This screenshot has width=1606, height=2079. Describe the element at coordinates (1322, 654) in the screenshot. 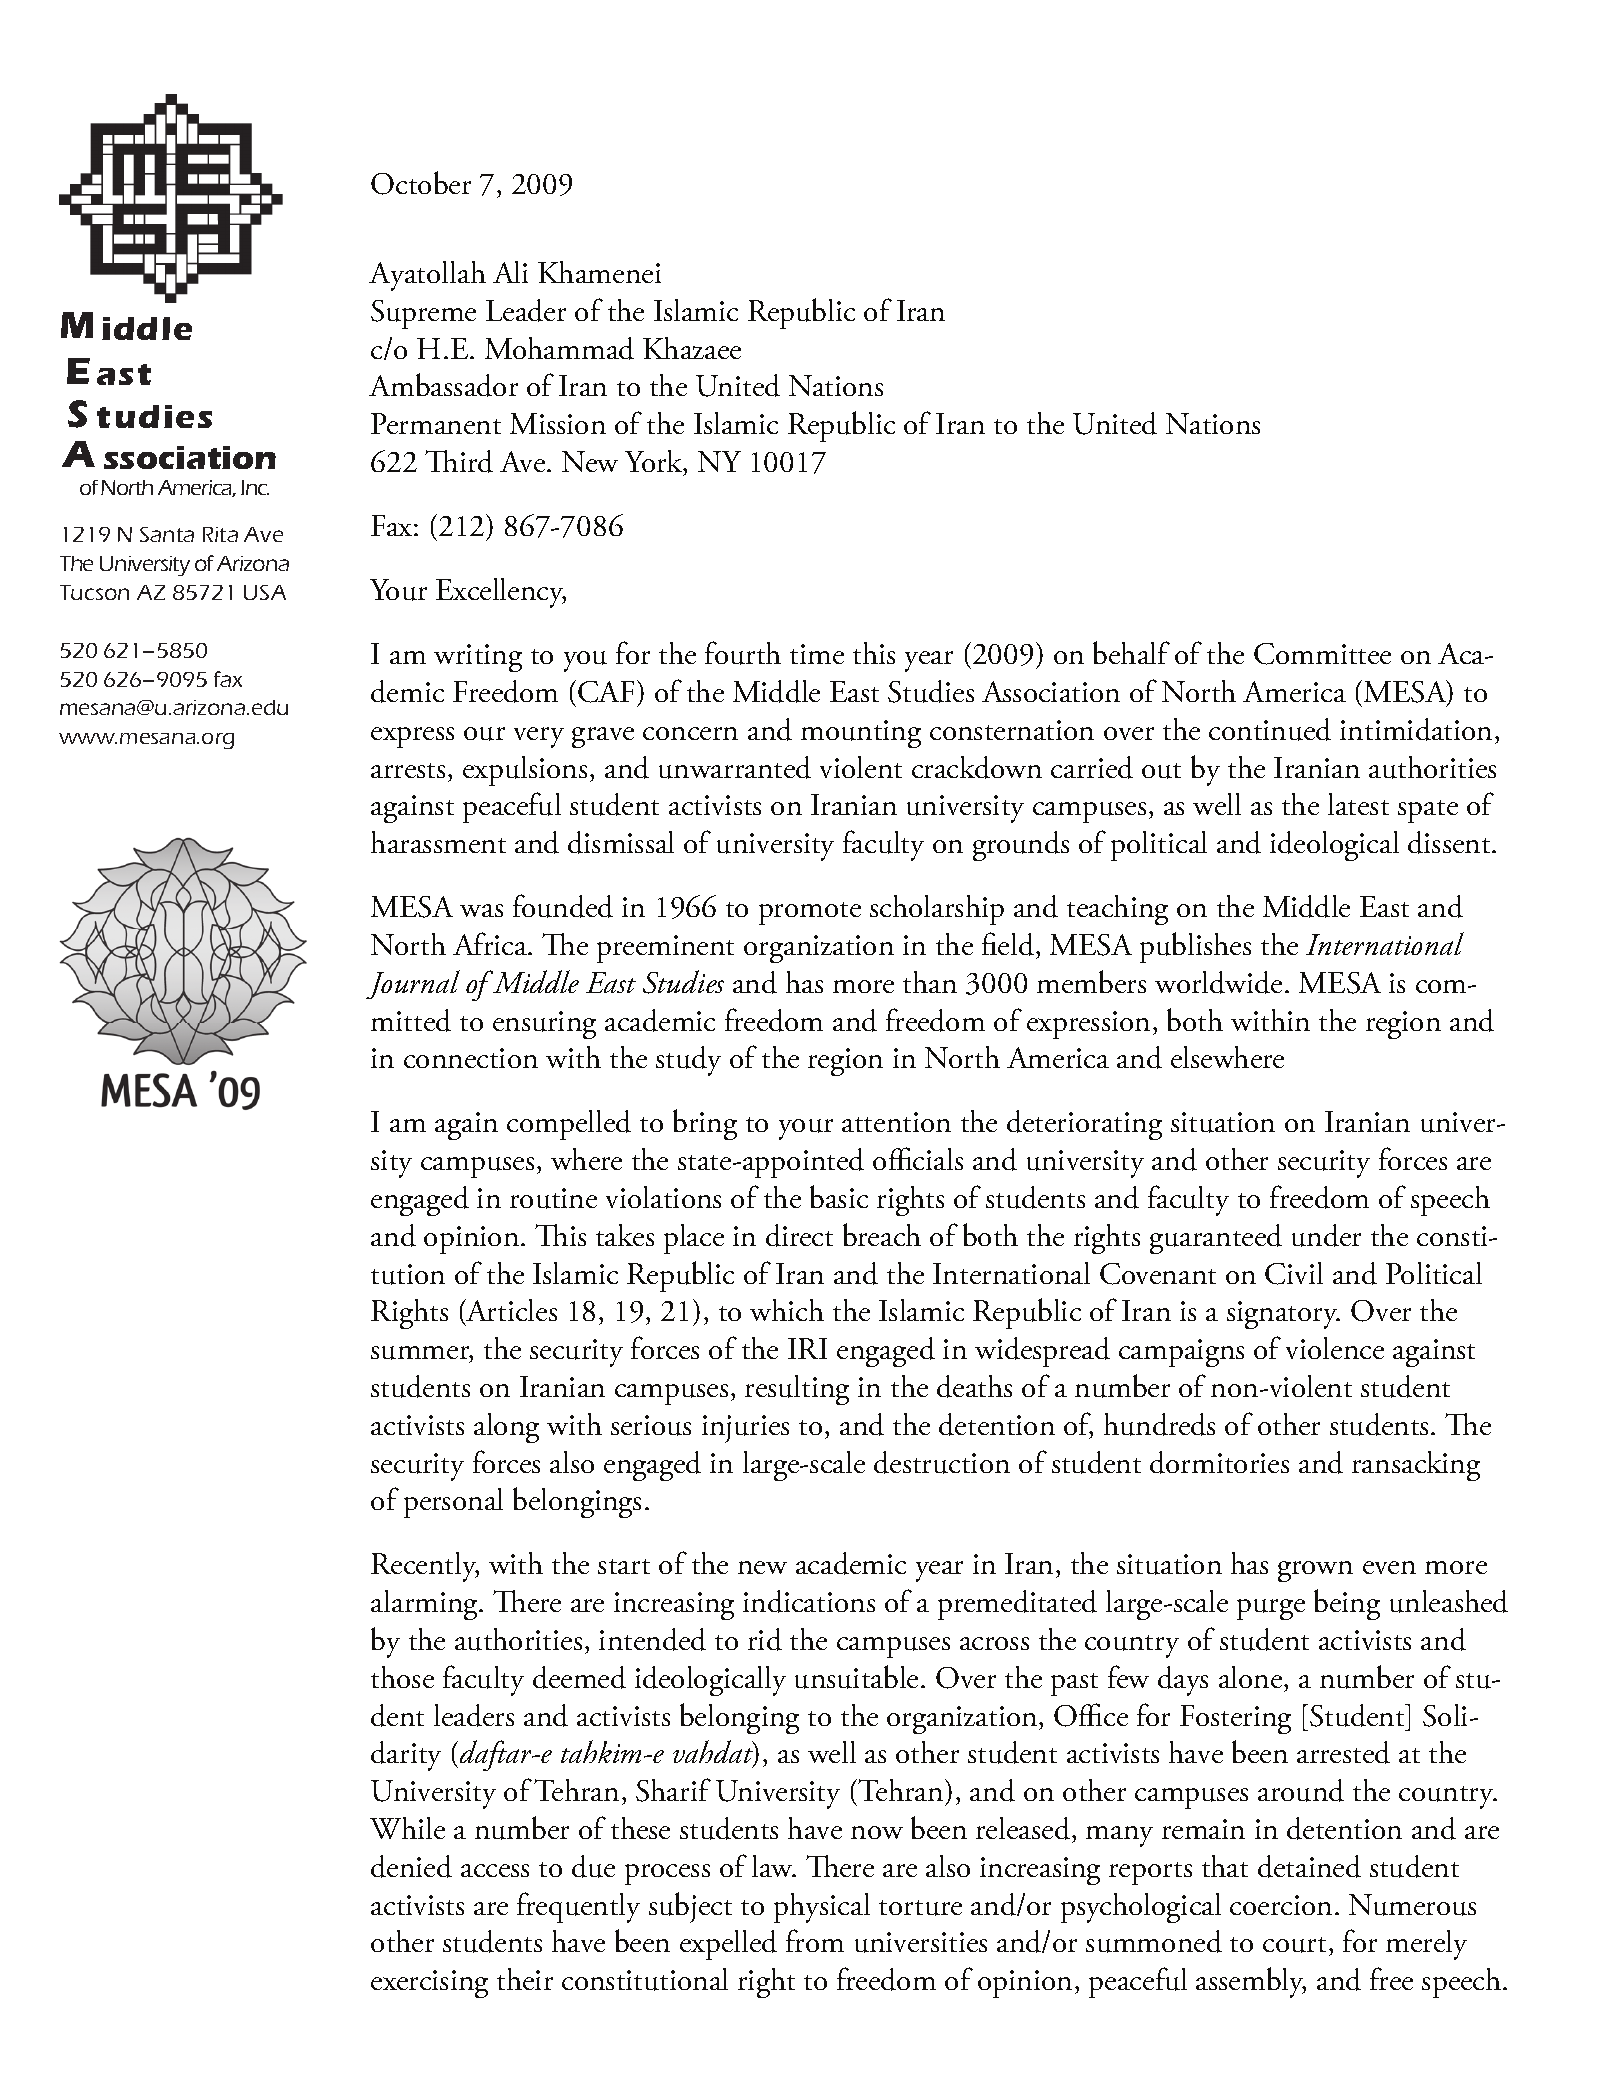

I see `Committee` at that location.
